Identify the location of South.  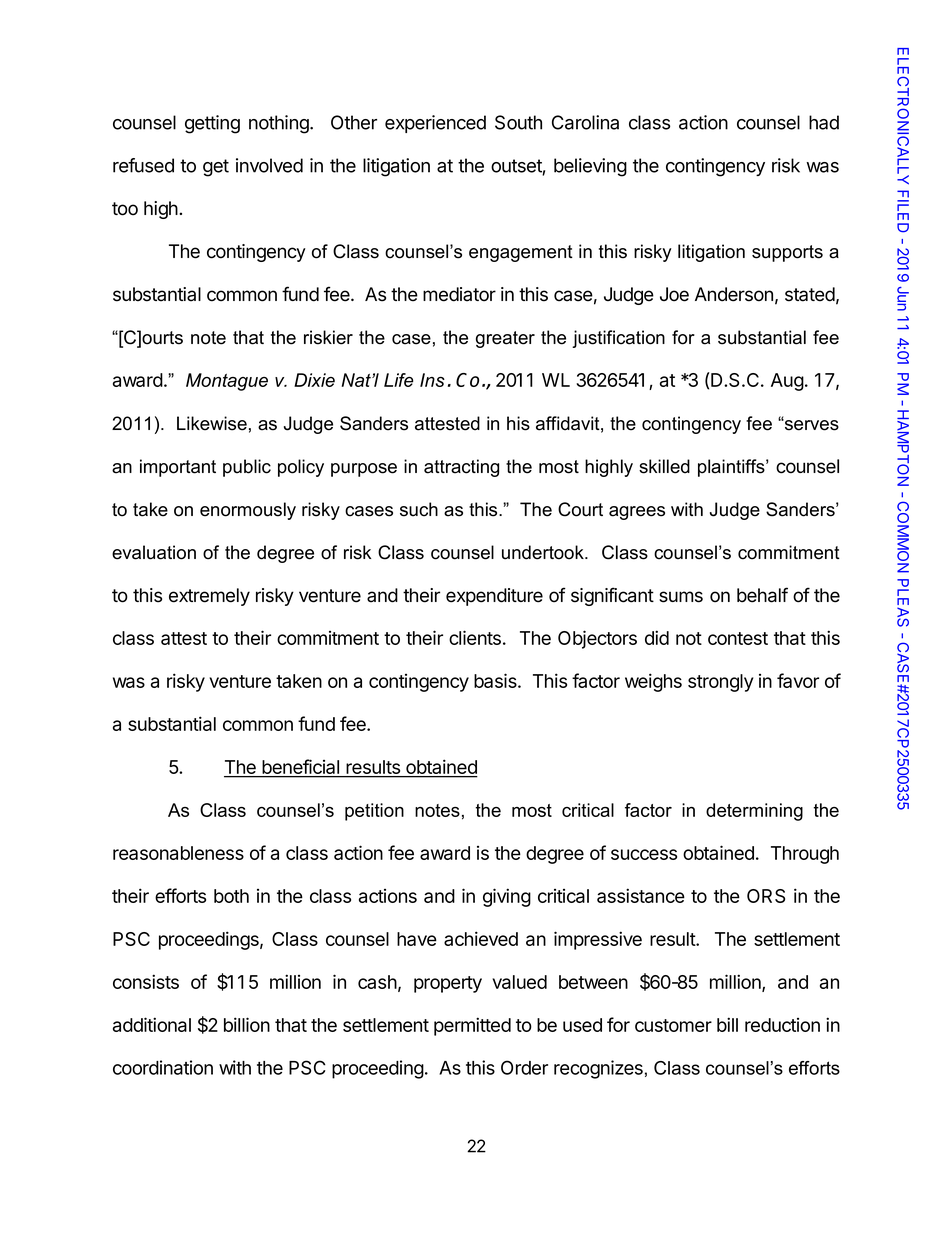
(518, 122).
